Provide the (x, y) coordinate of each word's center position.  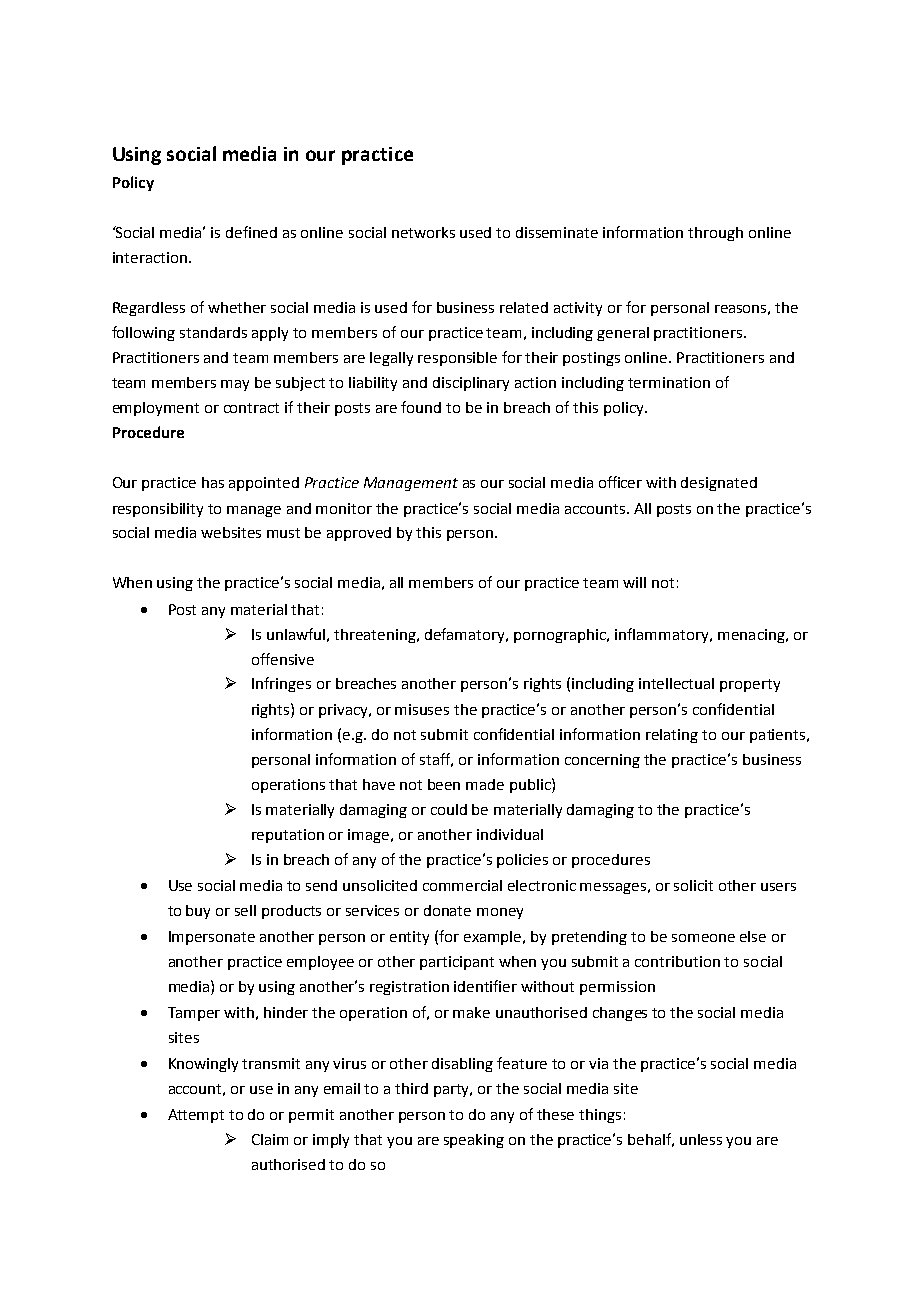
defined (251, 232)
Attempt (196, 1116)
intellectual (676, 683)
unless (701, 1139)
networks (423, 232)
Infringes (281, 684)
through (715, 234)
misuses (422, 709)
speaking (474, 1141)
